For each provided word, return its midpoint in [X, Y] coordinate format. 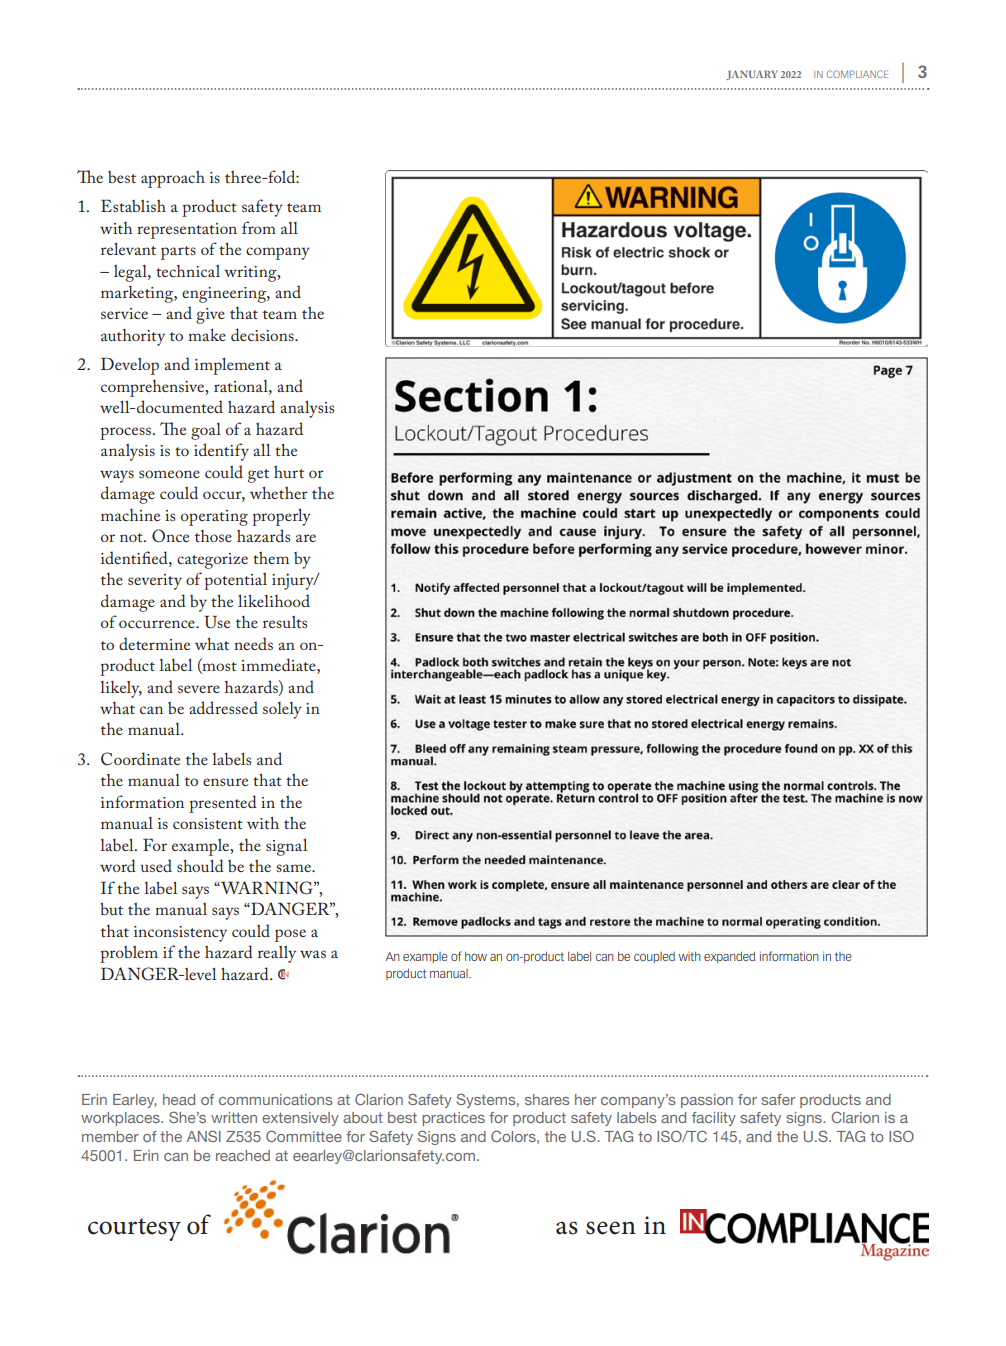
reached [243, 1155]
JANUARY [752, 75]
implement [232, 366]
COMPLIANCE [857, 74]
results [285, 622]
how [476, 956]
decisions [263, 334]
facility [714, 1119]
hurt [289, 471]
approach [173, 179]
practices [453, 1119]
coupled [654, 957]
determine [154, 643]
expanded [729, 957]
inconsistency [180, 934]
